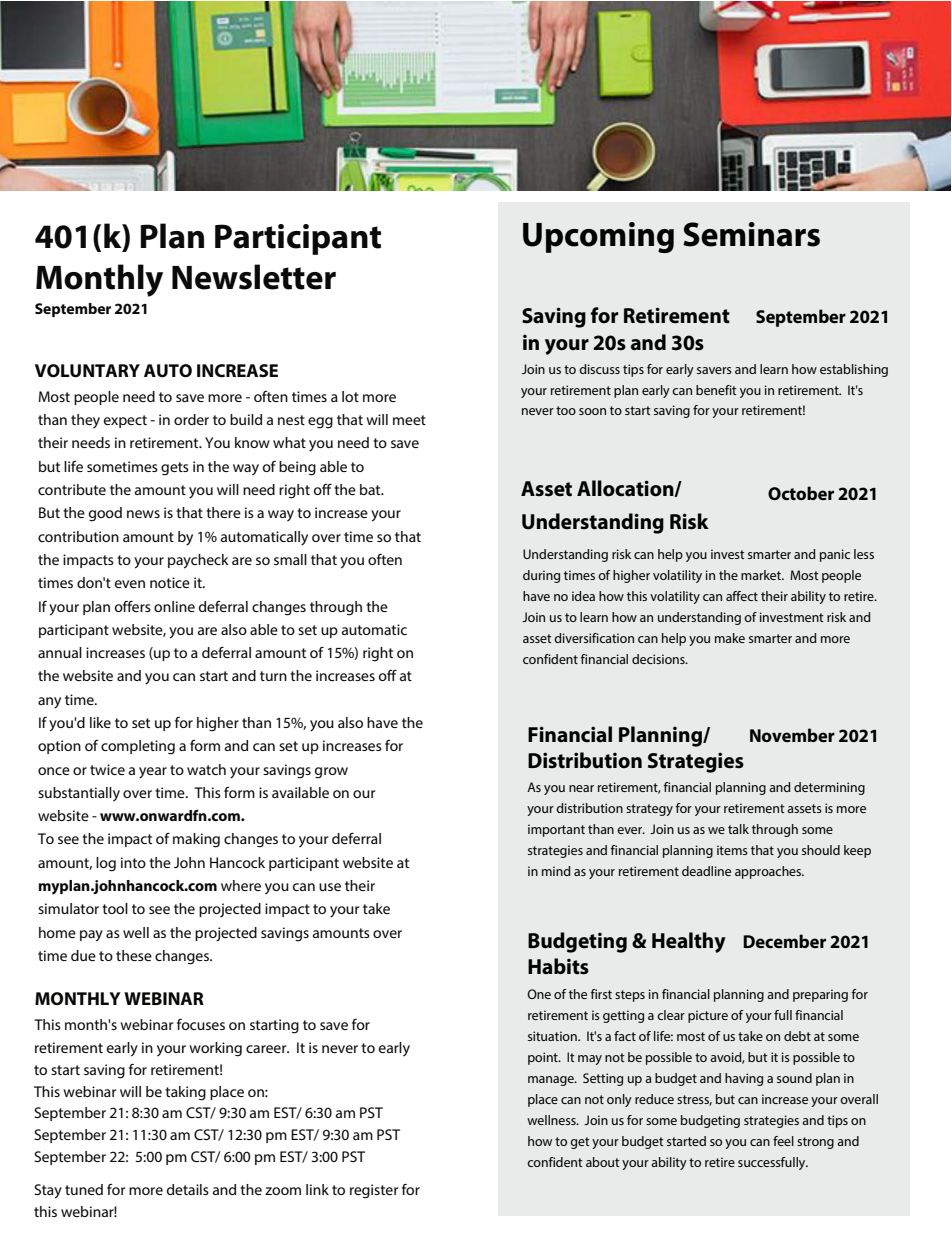  I want to click on approaches, so click(769, 872).
